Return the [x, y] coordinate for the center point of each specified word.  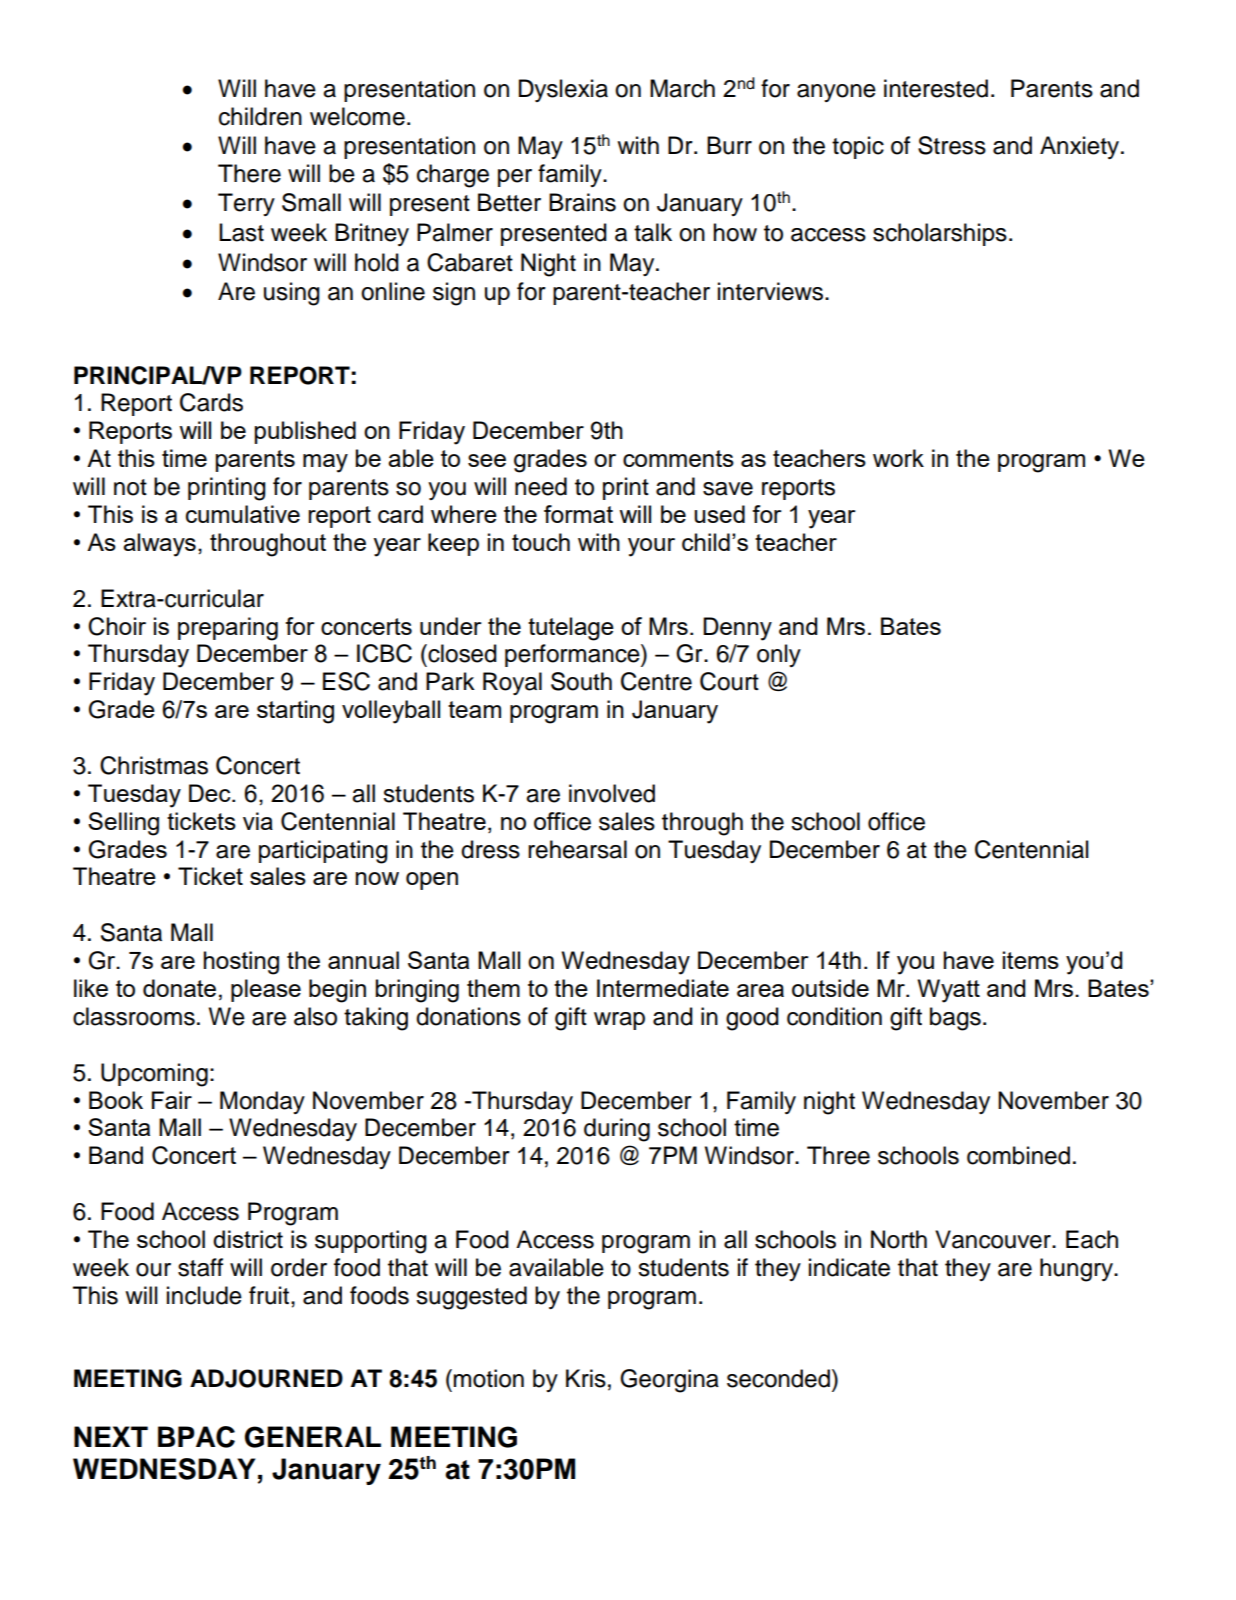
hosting [241, 963]
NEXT [111, 1436]
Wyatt [948, 991]
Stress [952, 145]
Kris [586, 1378]
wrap [619, 1021]
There [249, 173]
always [159, 545]
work [898, 458]
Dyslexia [563, 90]
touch [541, 542]
